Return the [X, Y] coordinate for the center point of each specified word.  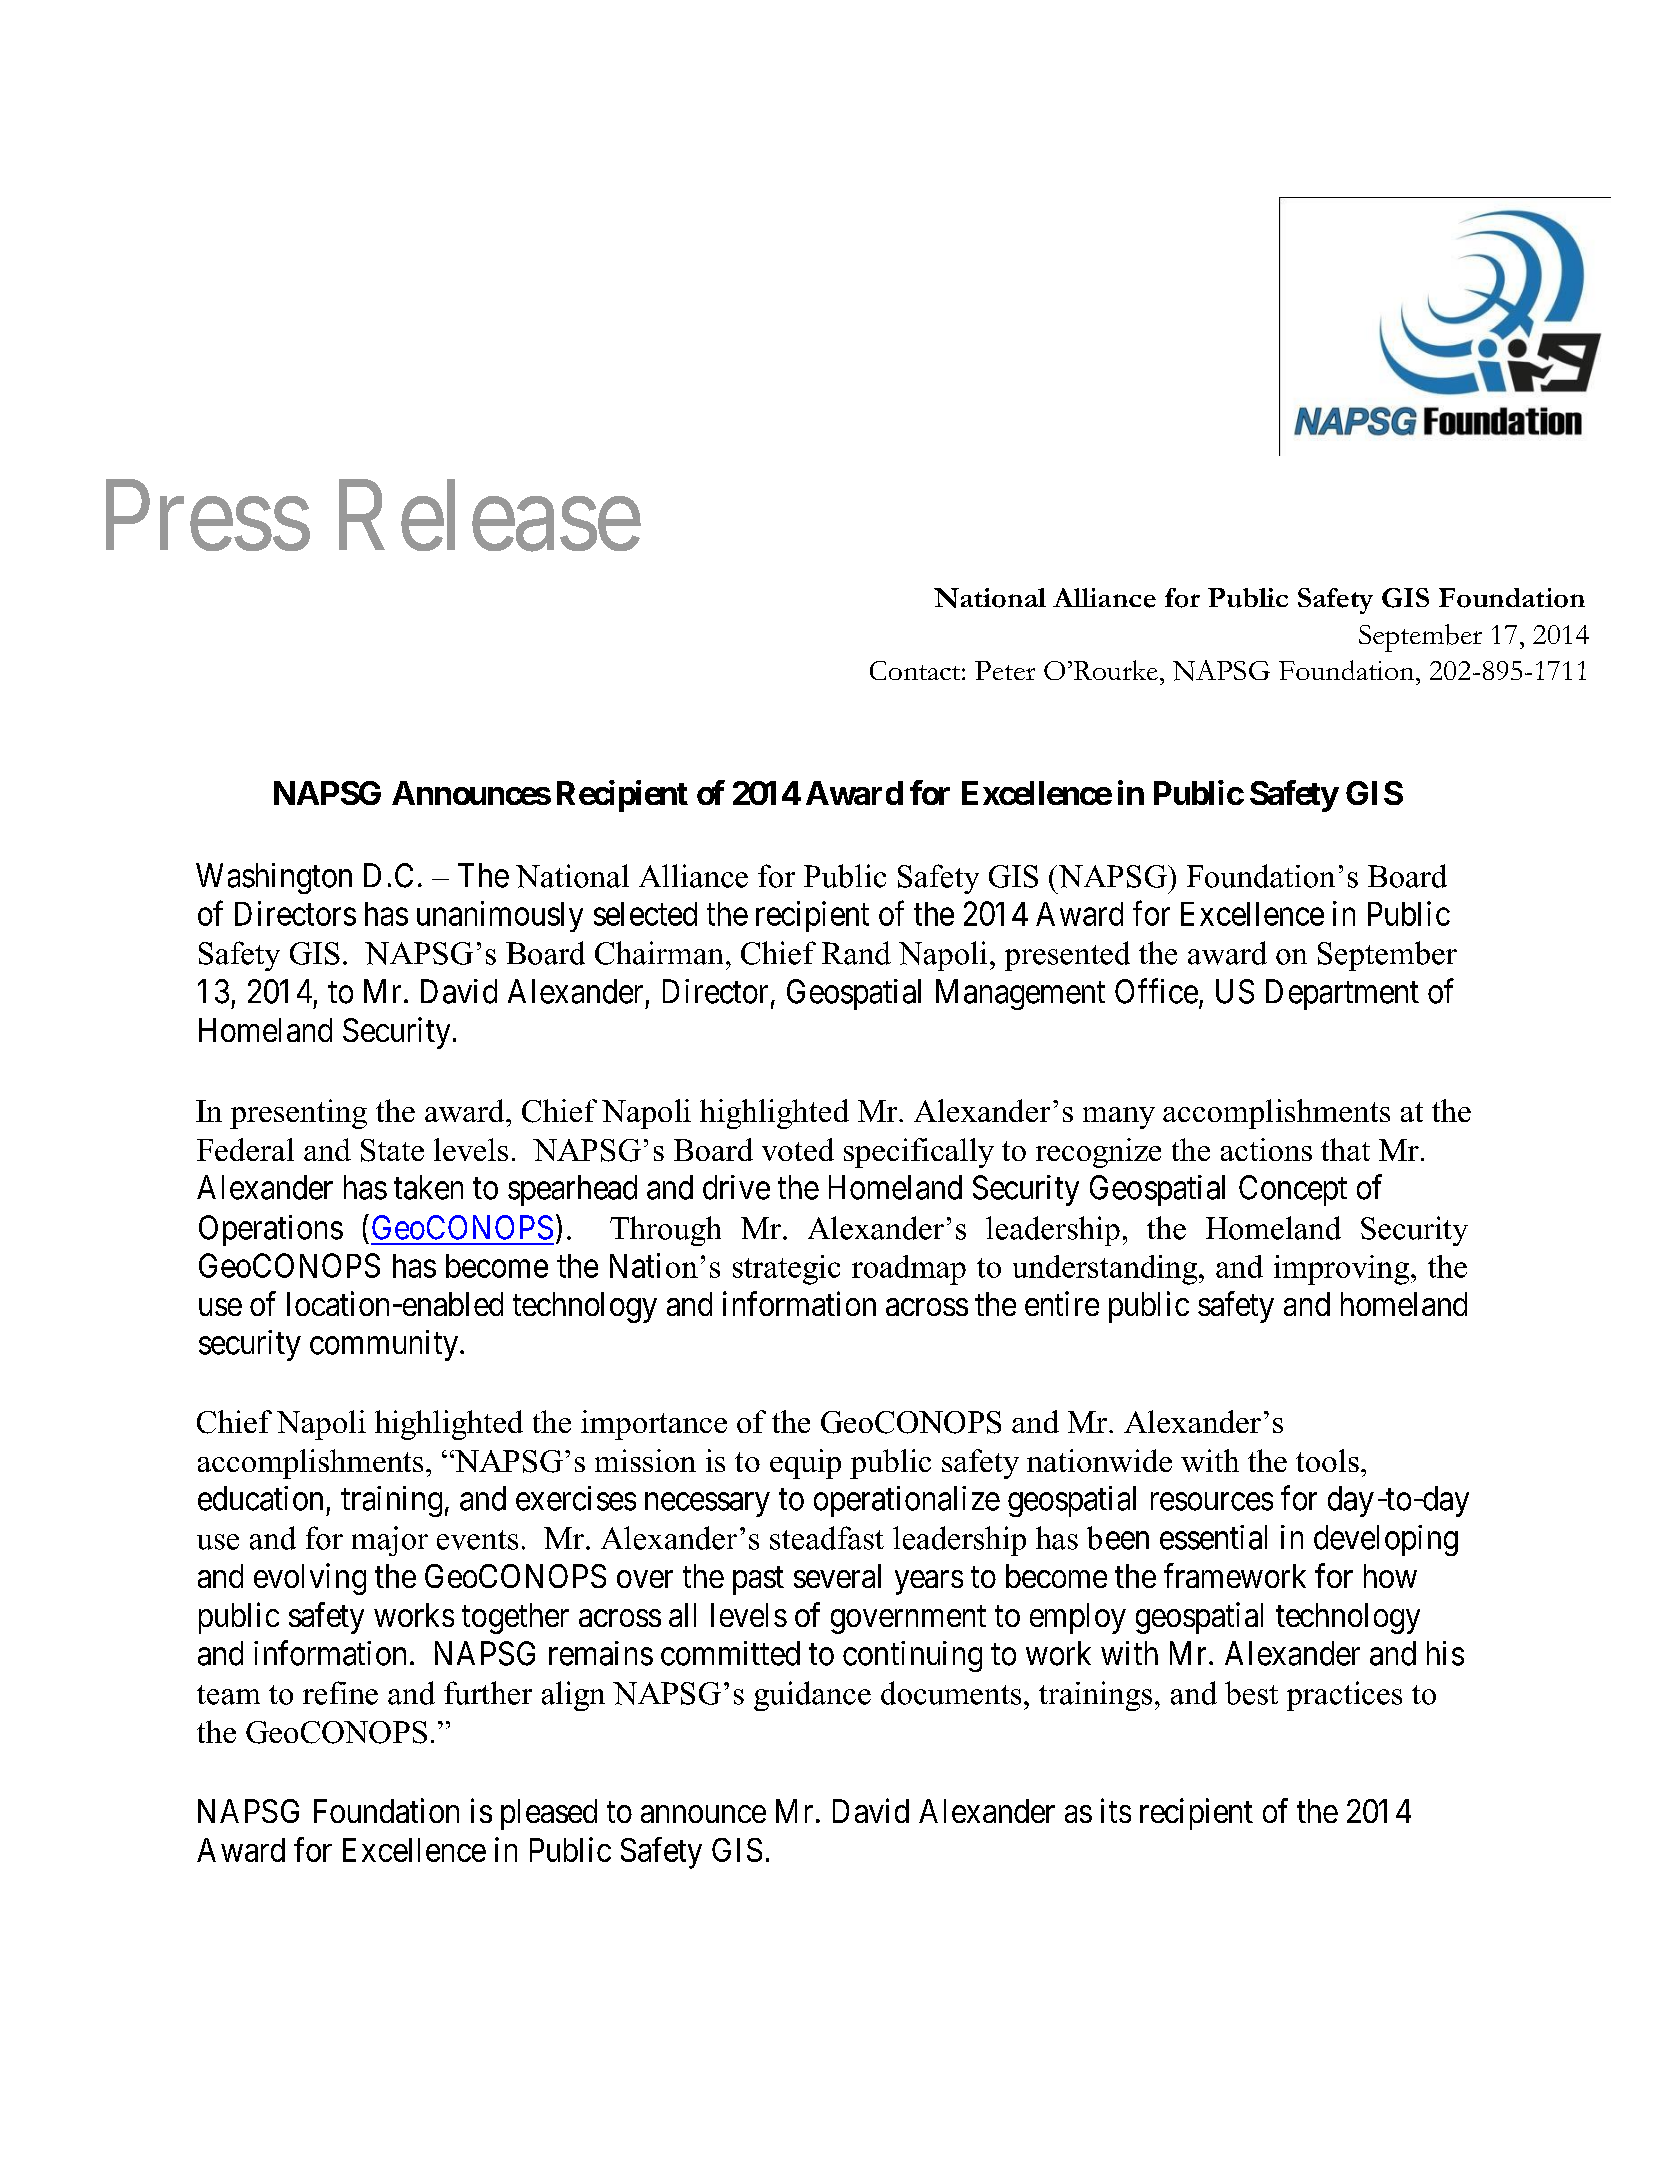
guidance [812, 1696]
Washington [274, 878]
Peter [1005, 670]
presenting [298, 1114]
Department [1342, 994]
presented [1067, 956]
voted [798, 1149]
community [385, 1345]
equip [805, 1464]
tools [1327, 1460]
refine [340, 1693]
